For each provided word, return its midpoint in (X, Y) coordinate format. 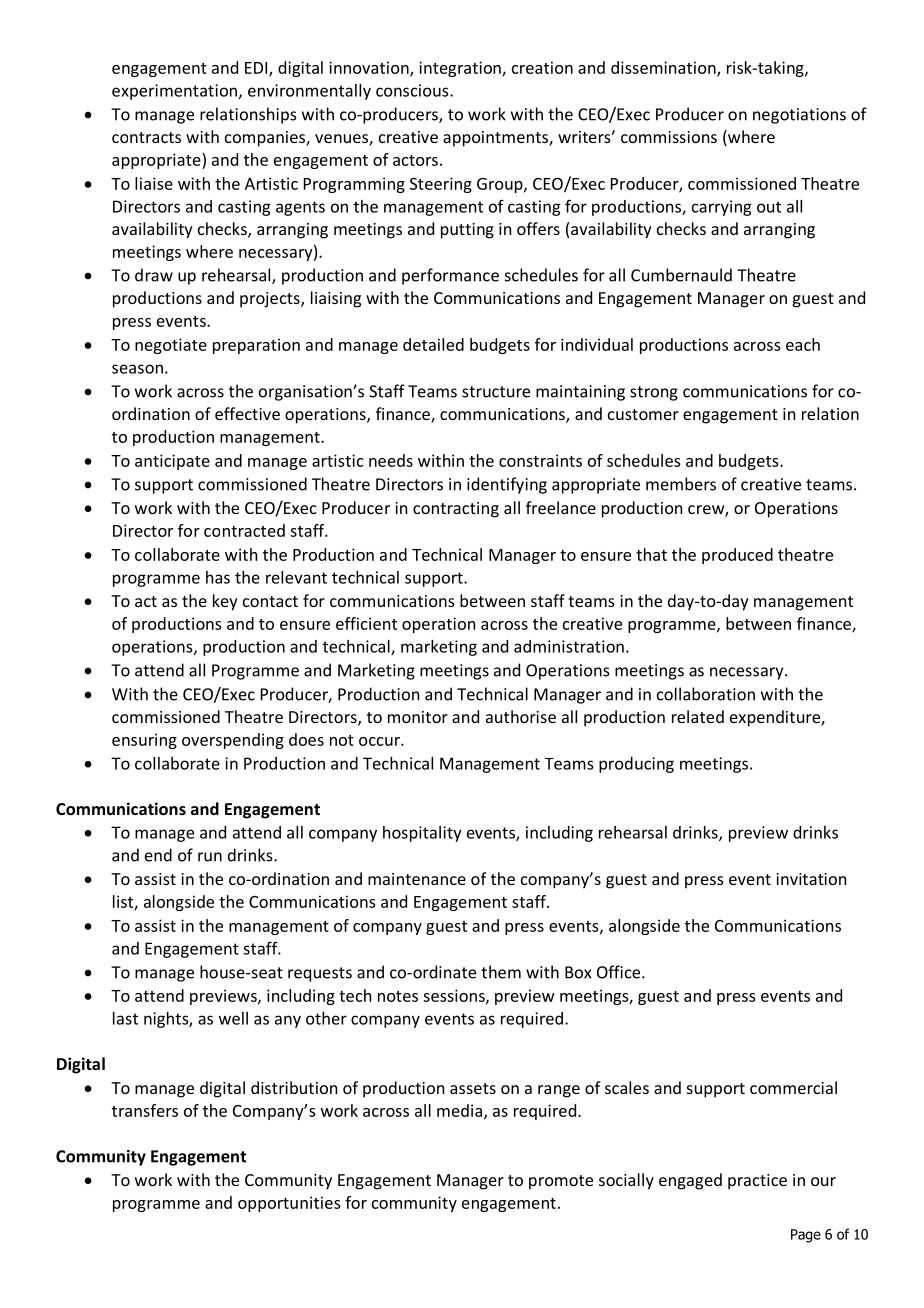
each (803, 344)
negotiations (799, 116)
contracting (456, 510)
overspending (233, 741)
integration (461, 69)
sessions (455, 996)
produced (737, 556)
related (698, 716)
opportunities (289, 1204)
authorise (521, 716)
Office (620, 972)
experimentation (174, 92)
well (233, 1018)
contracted (244, 530)
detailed (433, 344)
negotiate (171, 346)
